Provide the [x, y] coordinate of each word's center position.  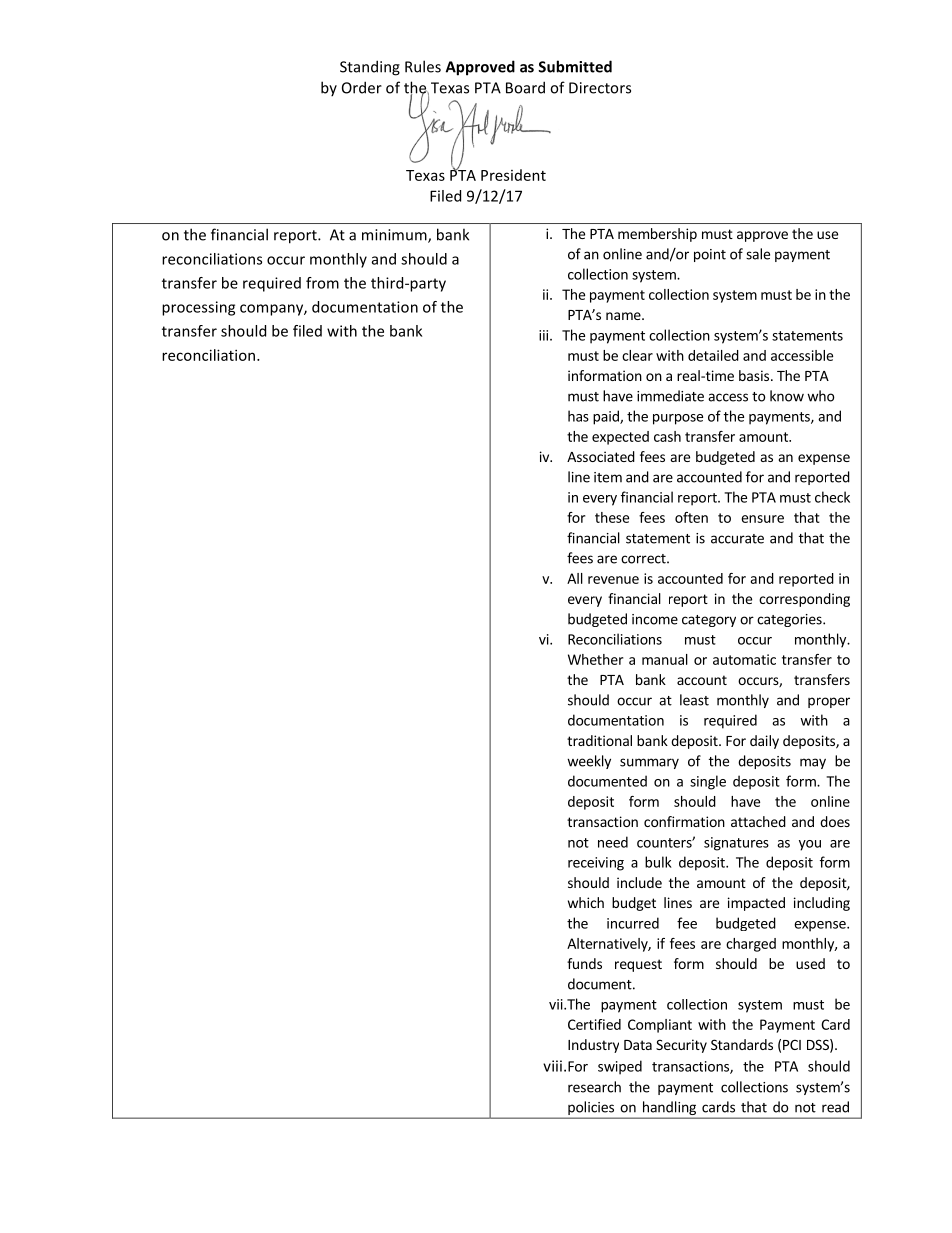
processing [198, 308]
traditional [599, 740]
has [578, 416]
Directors [600, 88]
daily [764, 742]
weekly [589, 762]
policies [591, 1109]
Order [362, 87]
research [594, 1087]
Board [525, 87]
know [787, 396]
